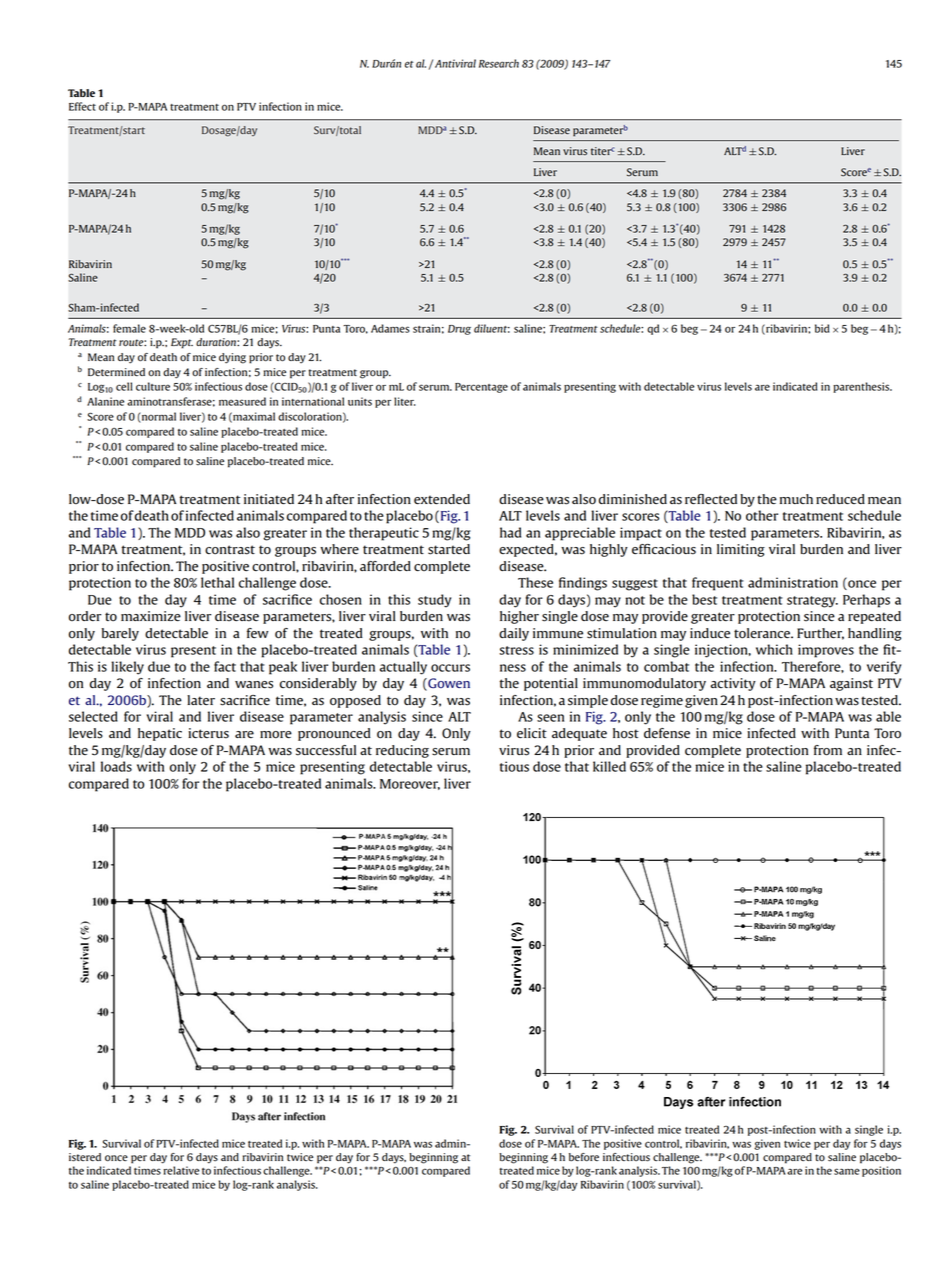 This image has width=952, height=1270. I want to click on Research, so click(499, 63).
